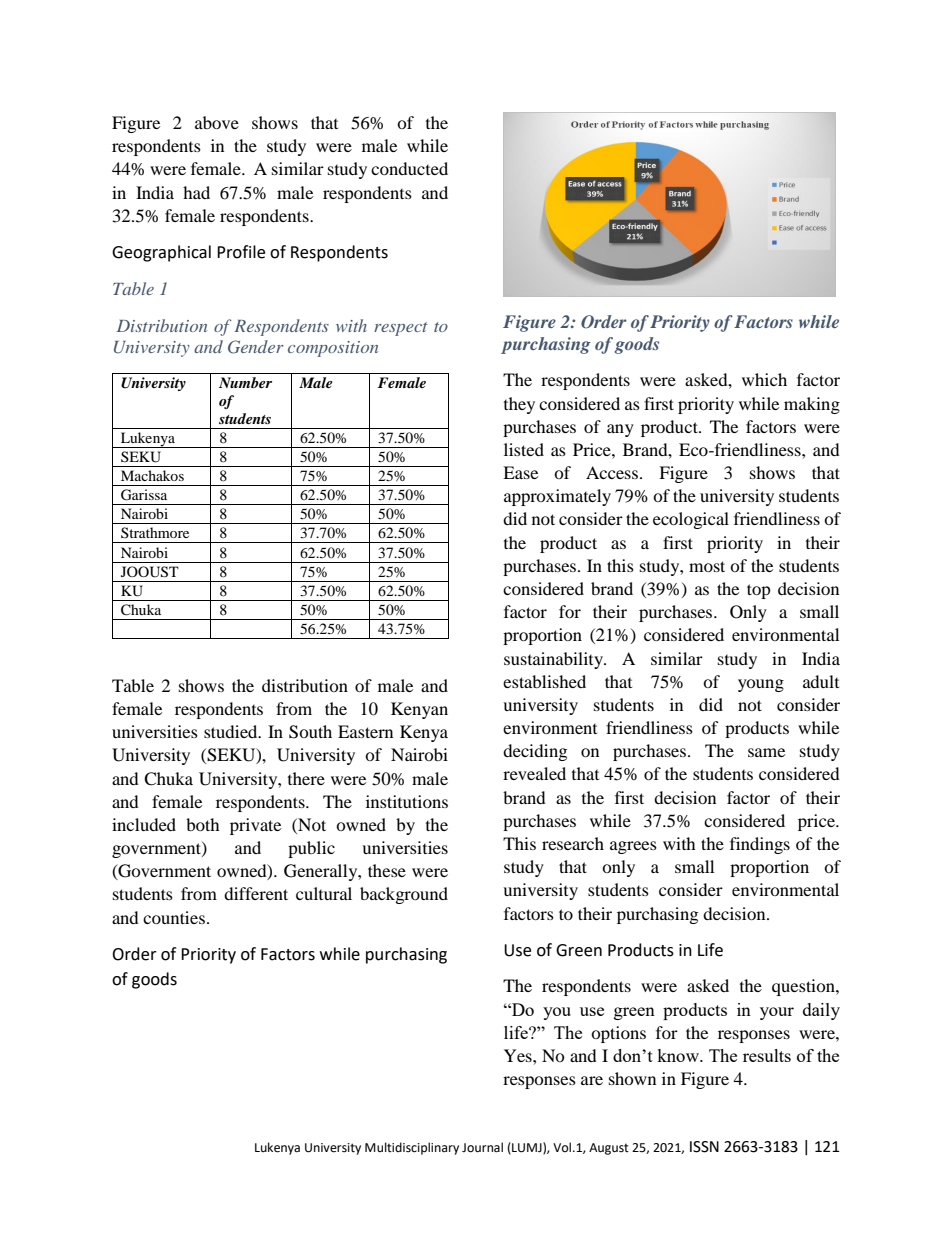  Describe the element at coordinates (217, 122) in the page. I see `above` at that location.
